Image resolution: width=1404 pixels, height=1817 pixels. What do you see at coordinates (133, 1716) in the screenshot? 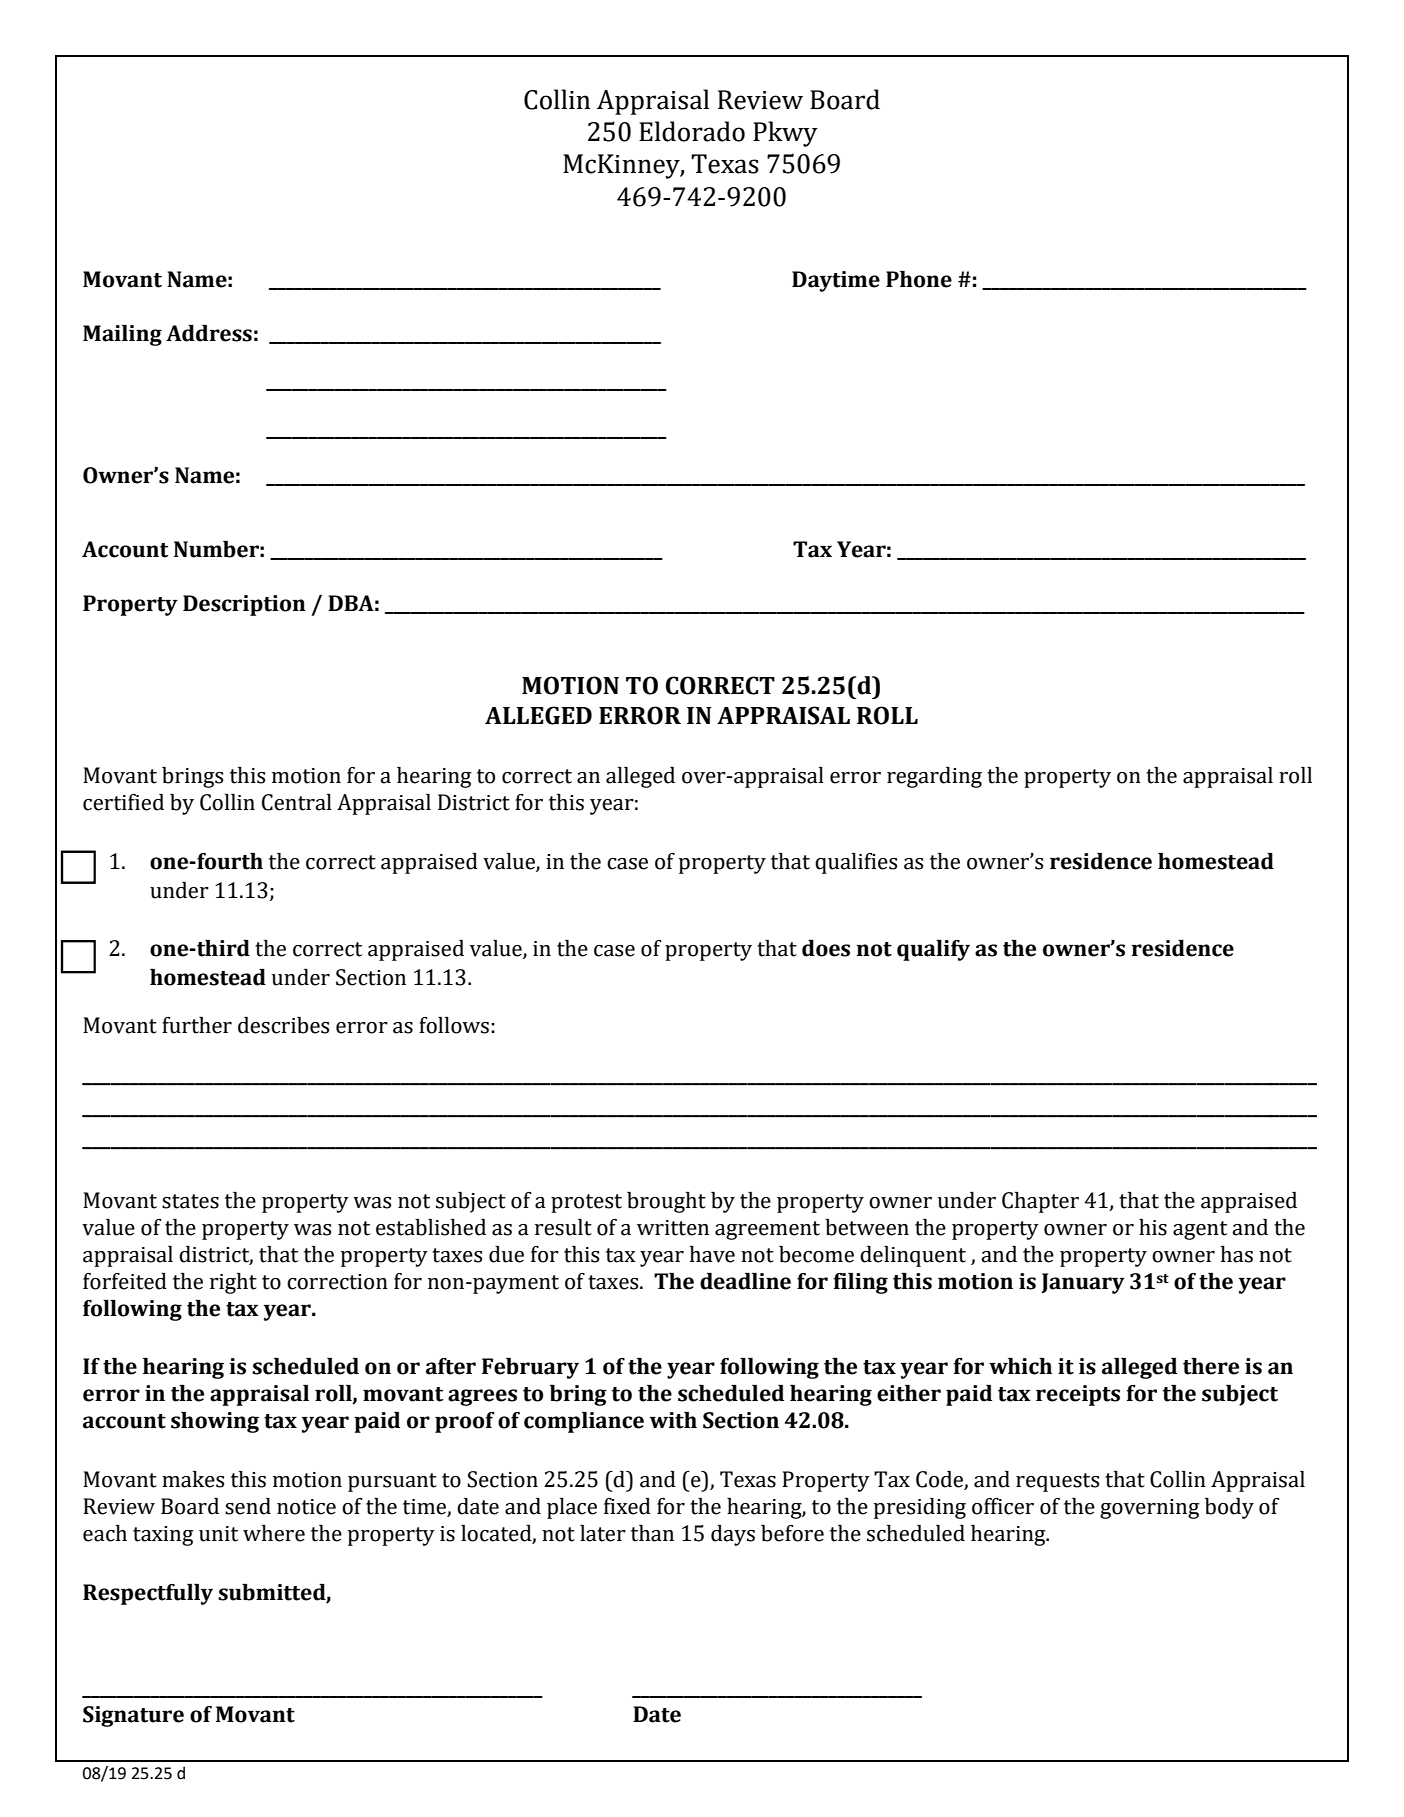
I see `Signature` at bounding box center [133, 1716].
